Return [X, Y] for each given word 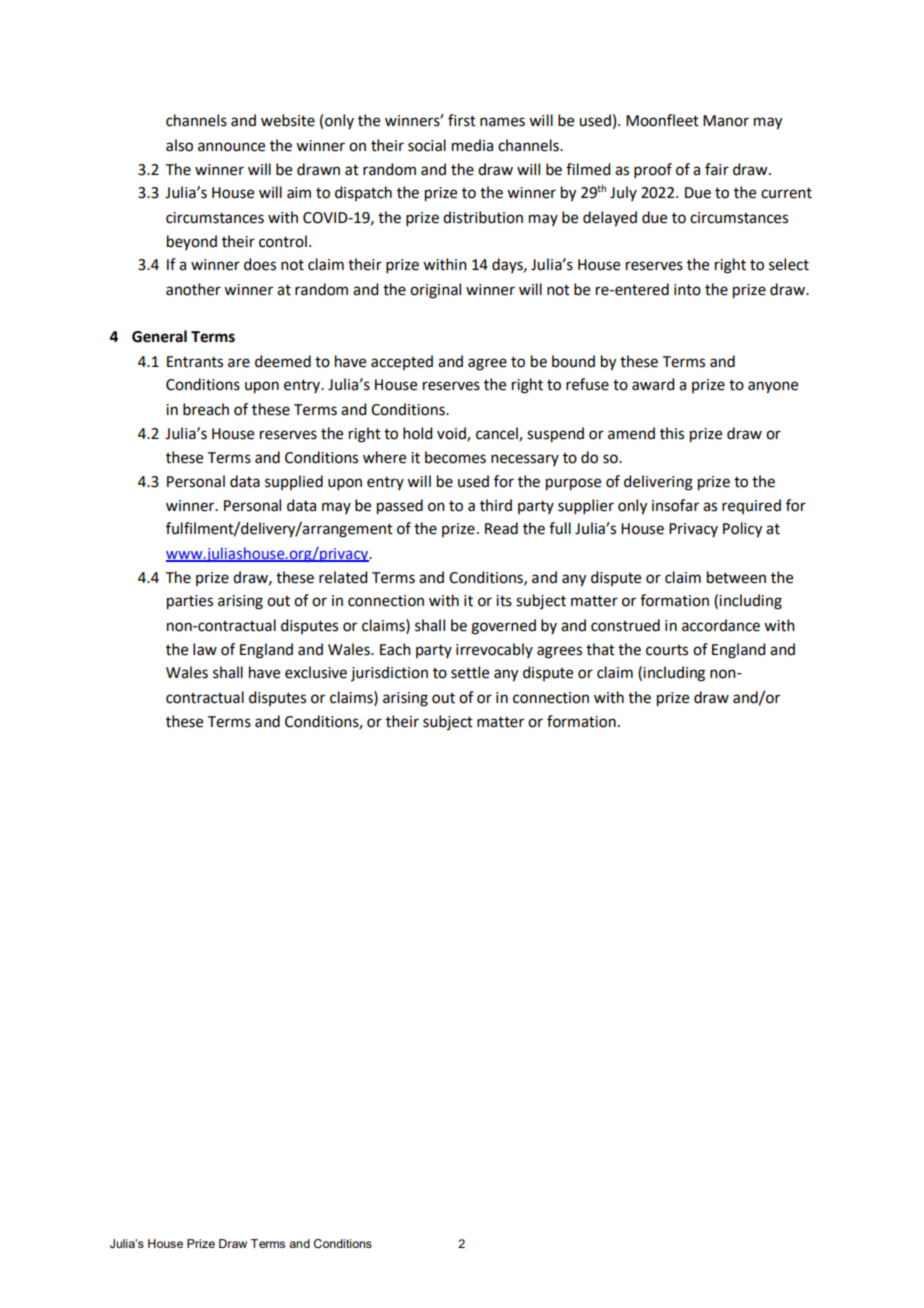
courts [667, 650]
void [452, 434]
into [687, 290]
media [472, 145]
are [239, 363]
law [205, 649]
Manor [726, 121]
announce [231, 147]
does [260, 264]
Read [501, 528]
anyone [773, 387]
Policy [742, 530]
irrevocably [494, 650]
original [435, 291]
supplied [294, 482]
